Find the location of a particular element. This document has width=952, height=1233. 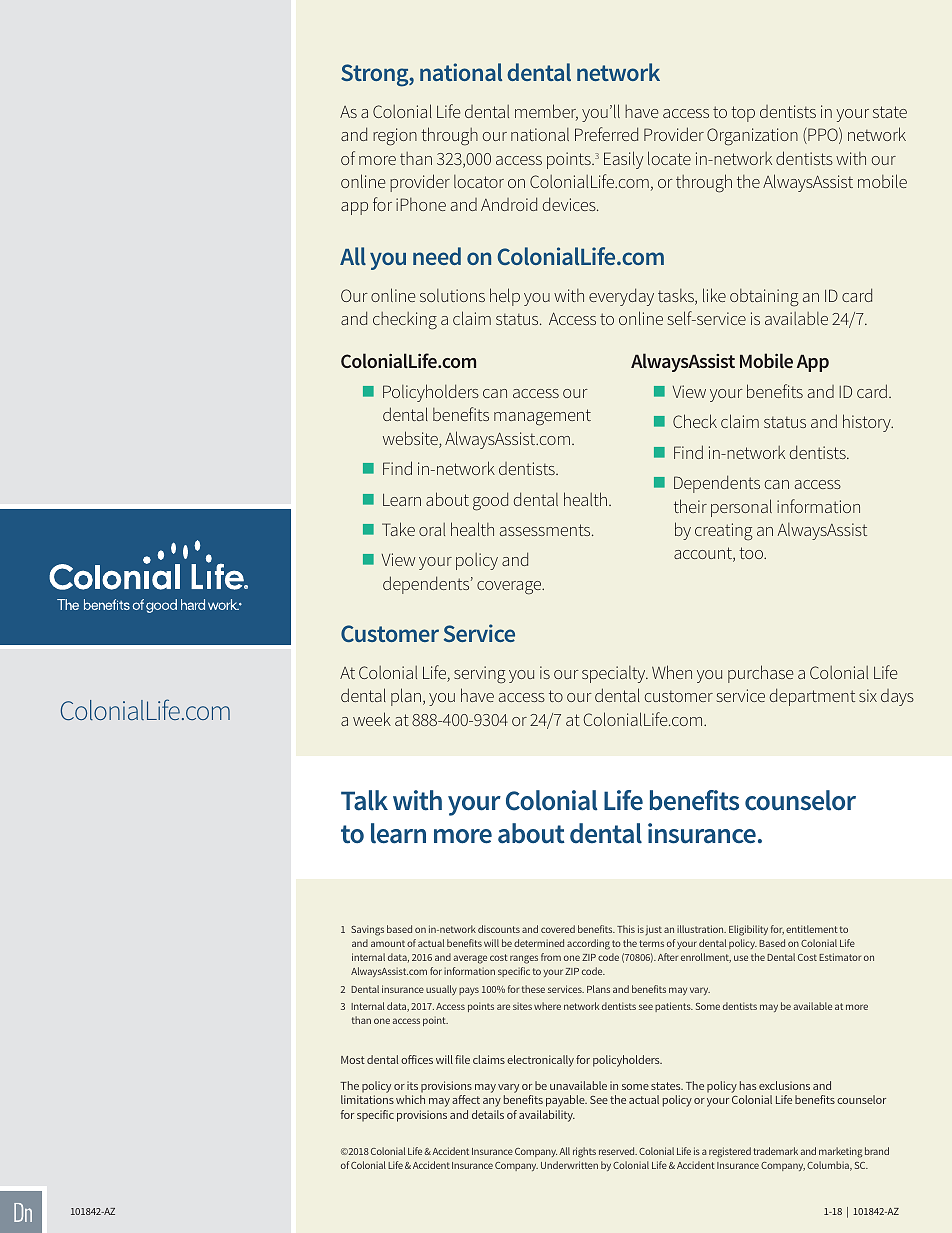

website is located at coordinates (411, 439).
